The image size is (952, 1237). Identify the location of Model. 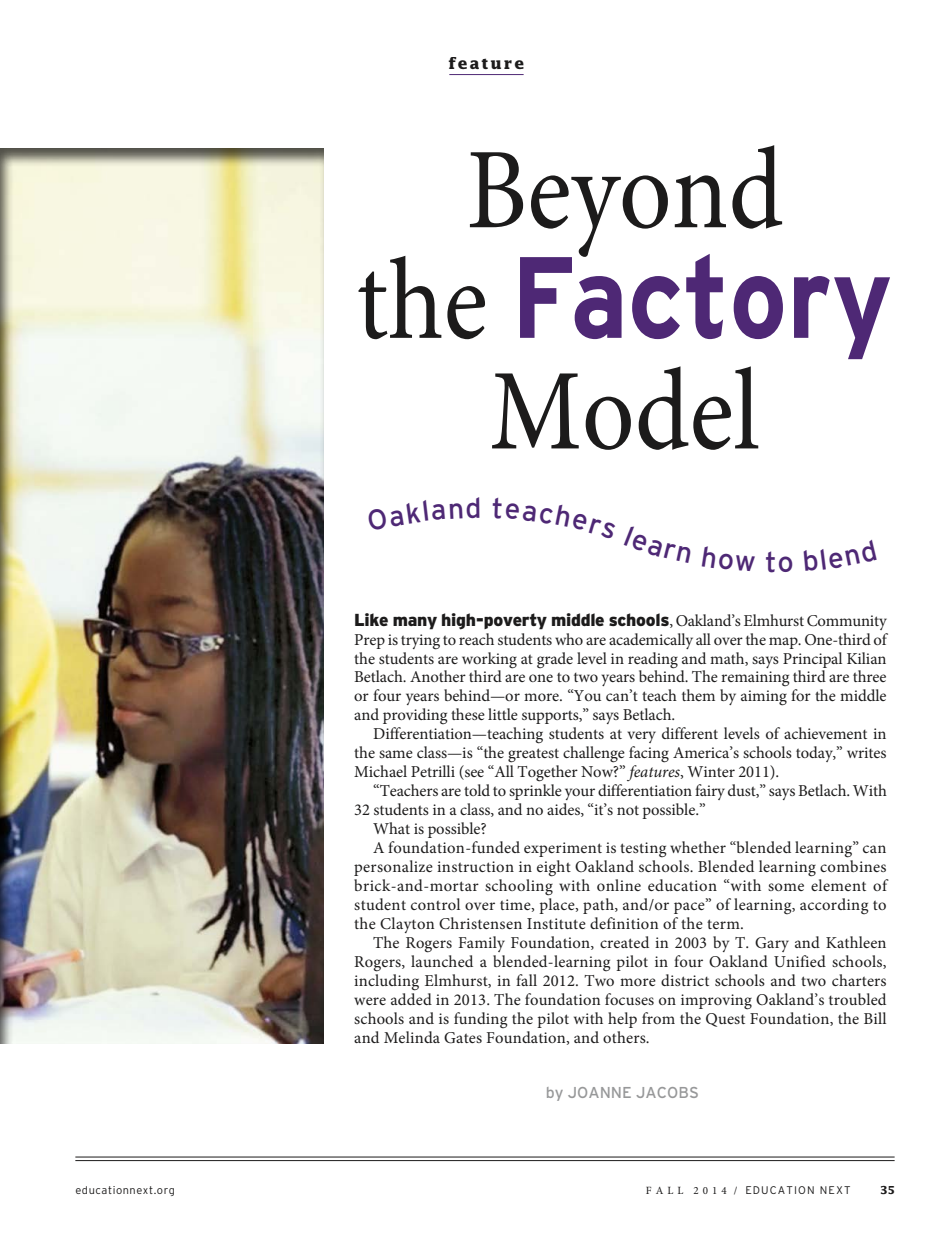
(625, 408).
